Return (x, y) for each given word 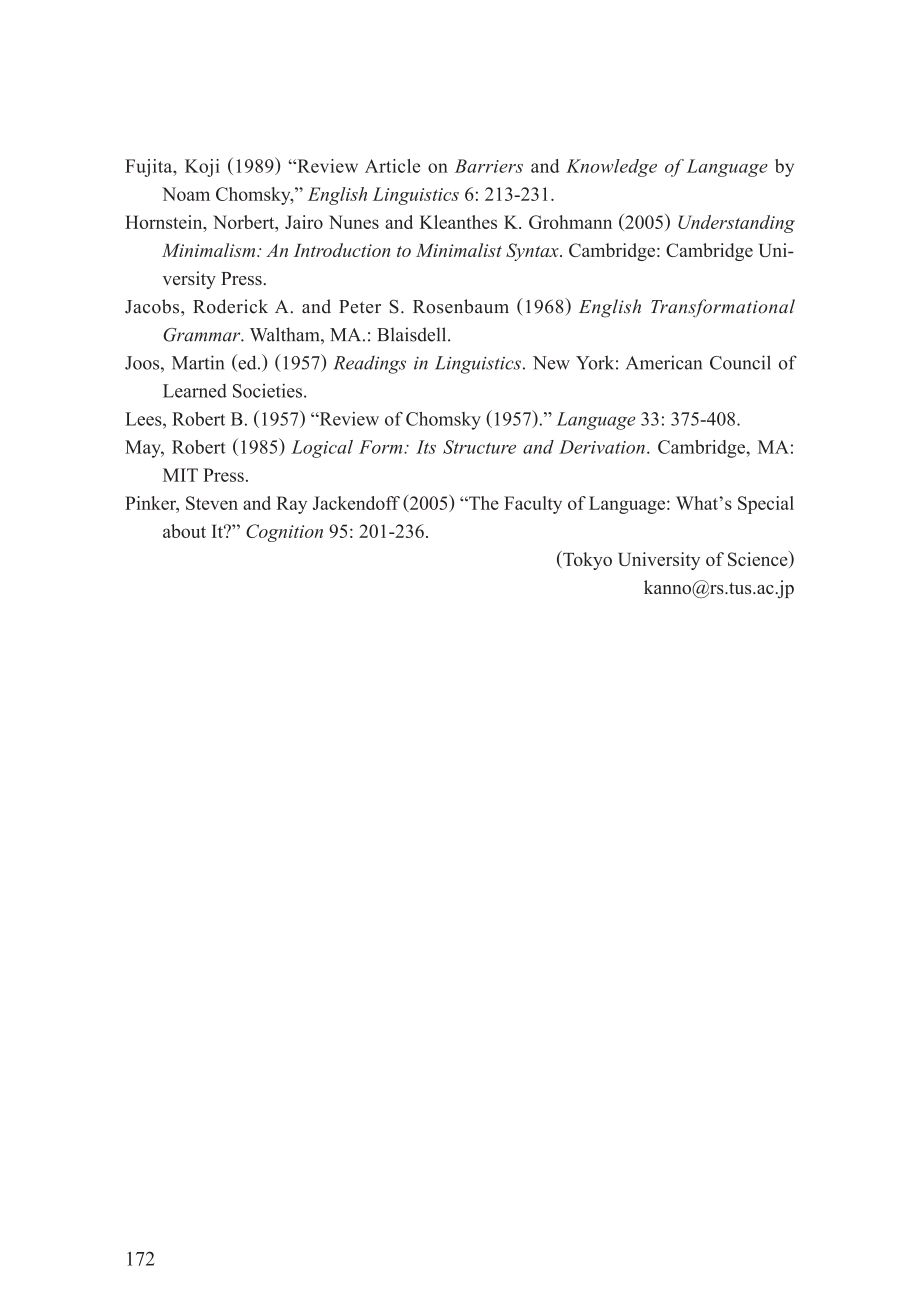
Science (759, 559)
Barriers (489, 166)
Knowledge (611, 168)
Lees (144, 419)
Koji (202, 168)
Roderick (230, 306)
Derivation (602, 447)
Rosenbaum (461, 306)
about (184, 531)
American (664, 362)
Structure (479, 447)
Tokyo (586, 560)
